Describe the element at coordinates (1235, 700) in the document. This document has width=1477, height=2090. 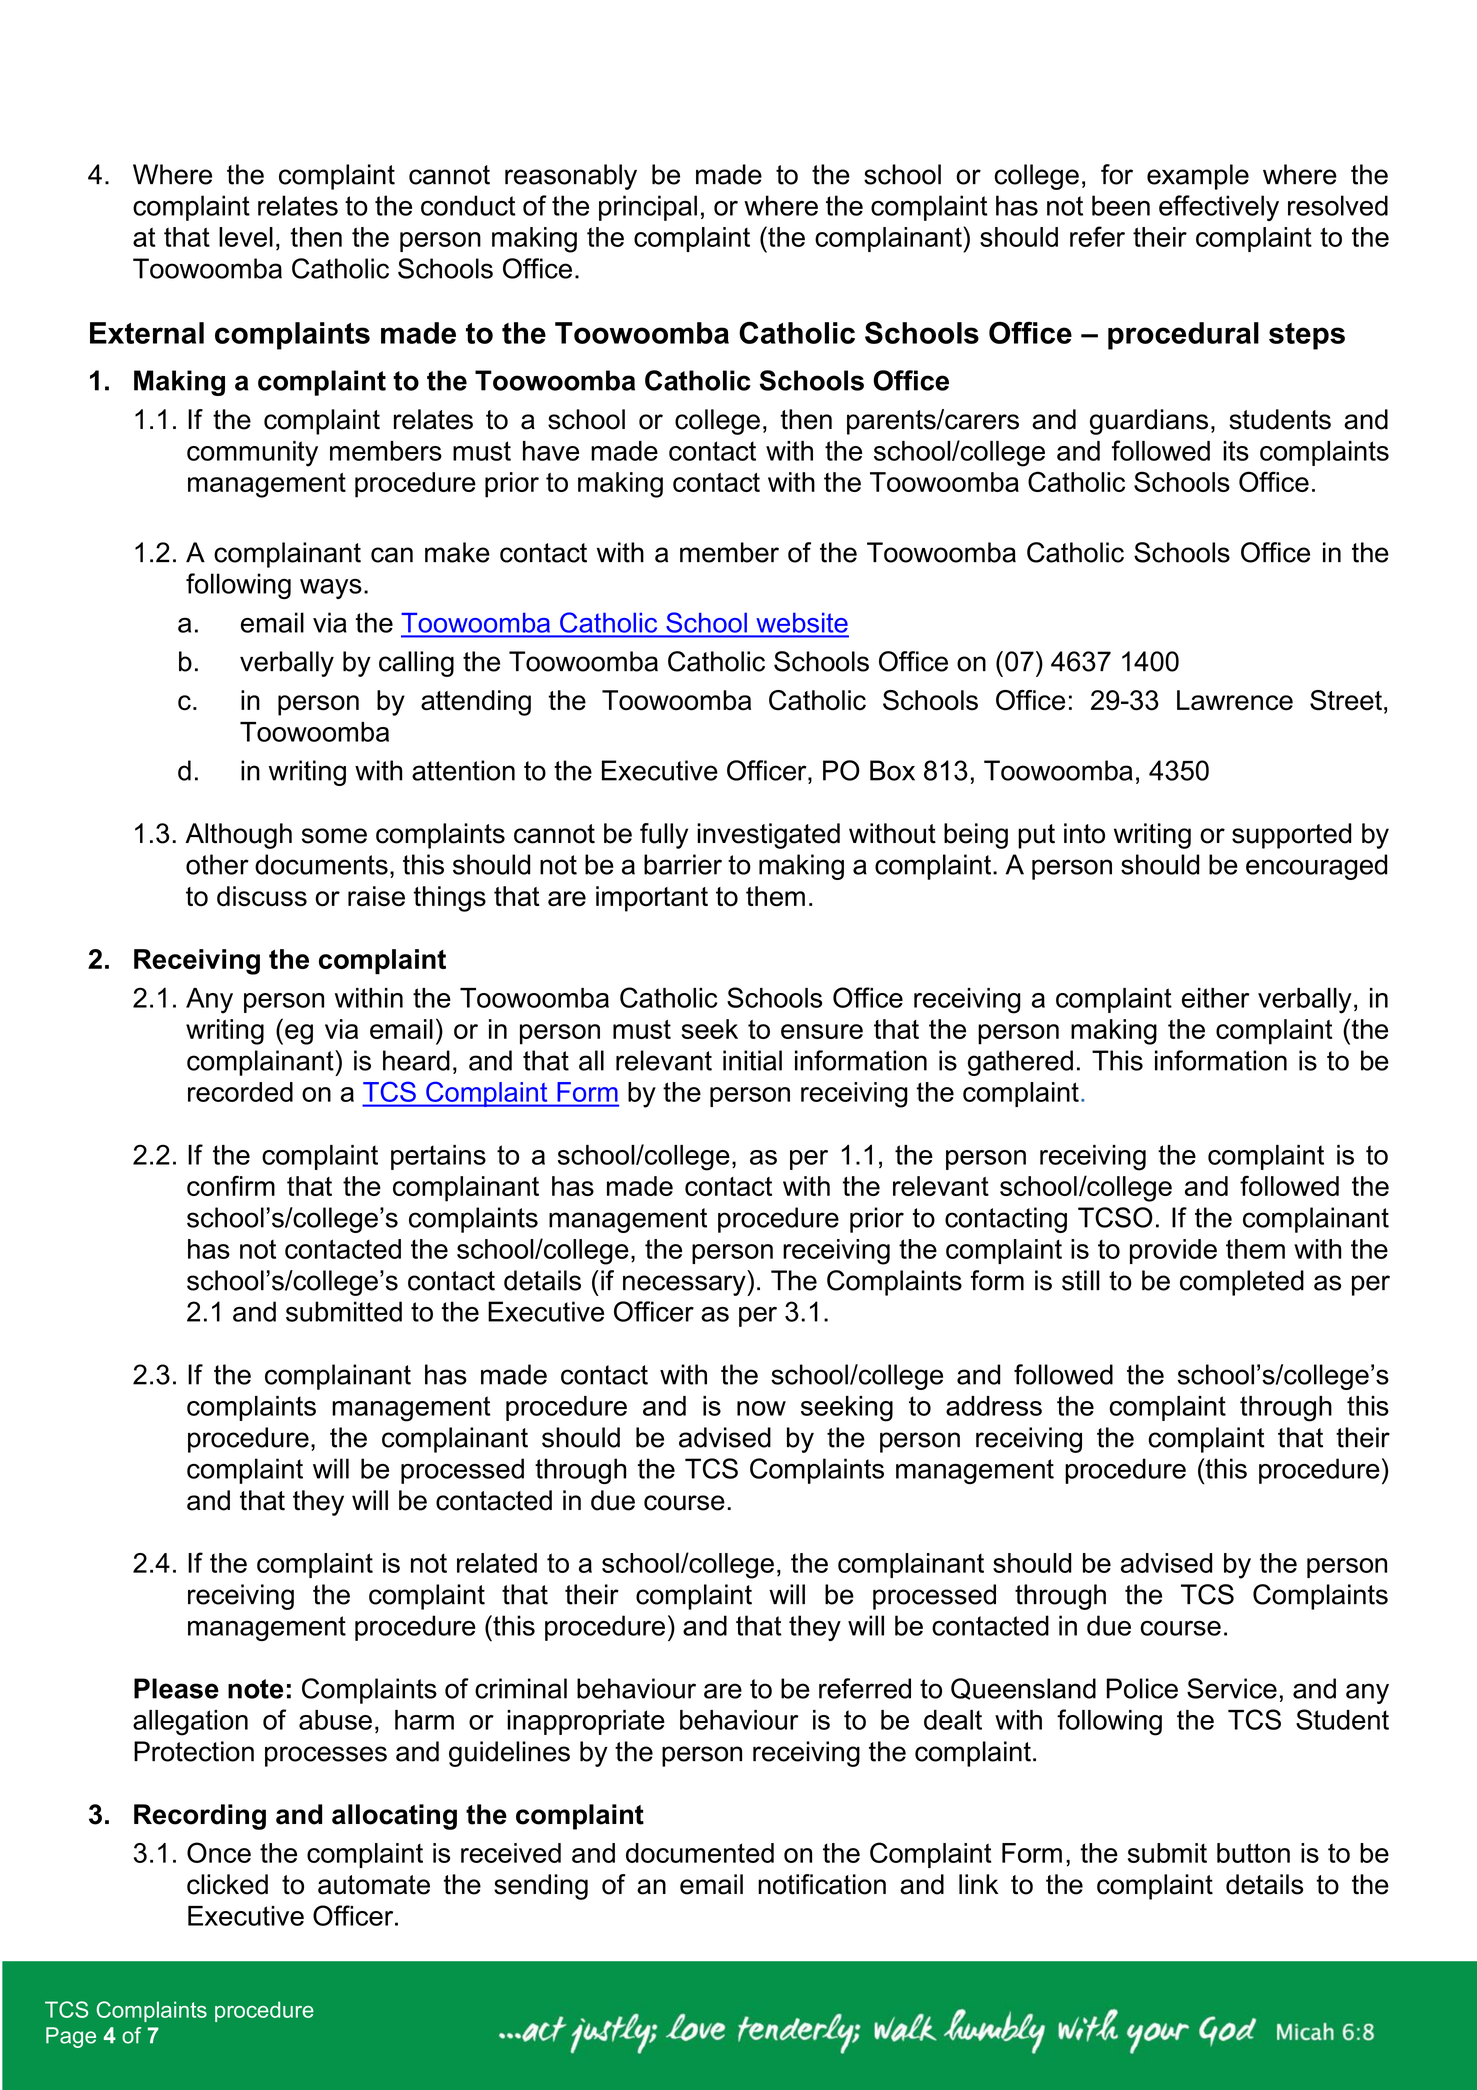
I see `Lawrence` at that location.
